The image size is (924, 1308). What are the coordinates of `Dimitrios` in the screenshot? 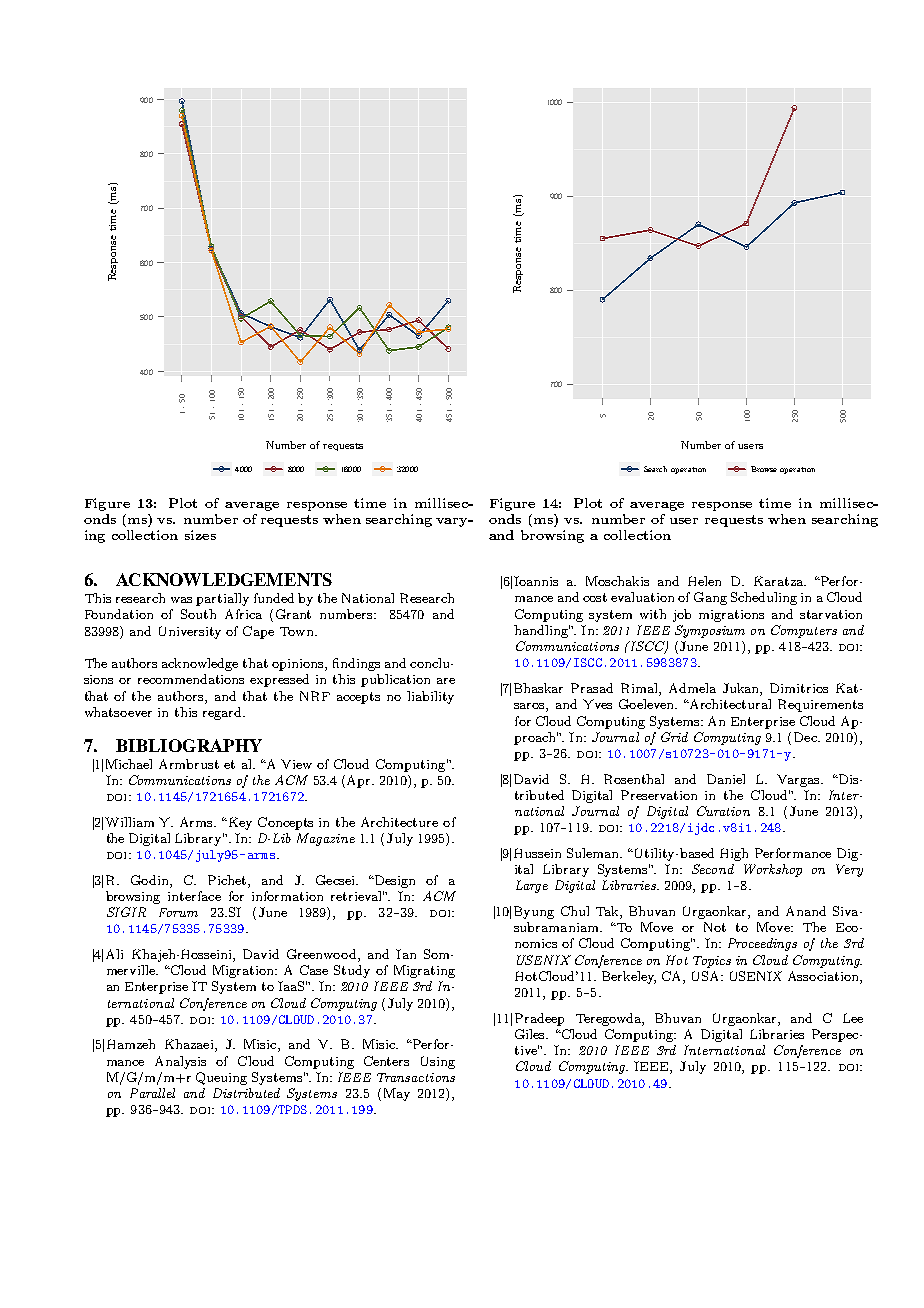 It's located at (799, 688).
